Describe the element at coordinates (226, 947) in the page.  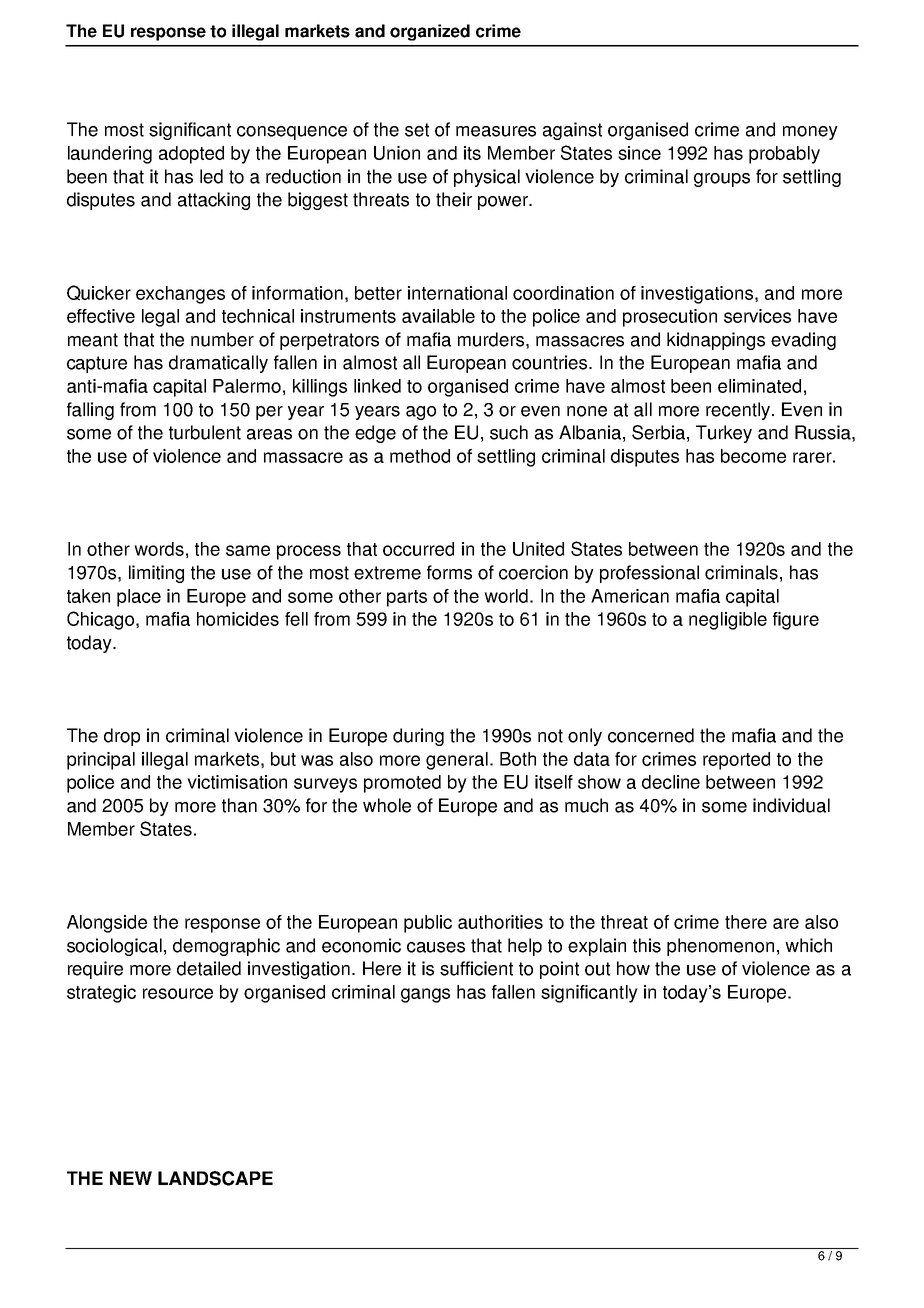
I see `demographic` at that location.
